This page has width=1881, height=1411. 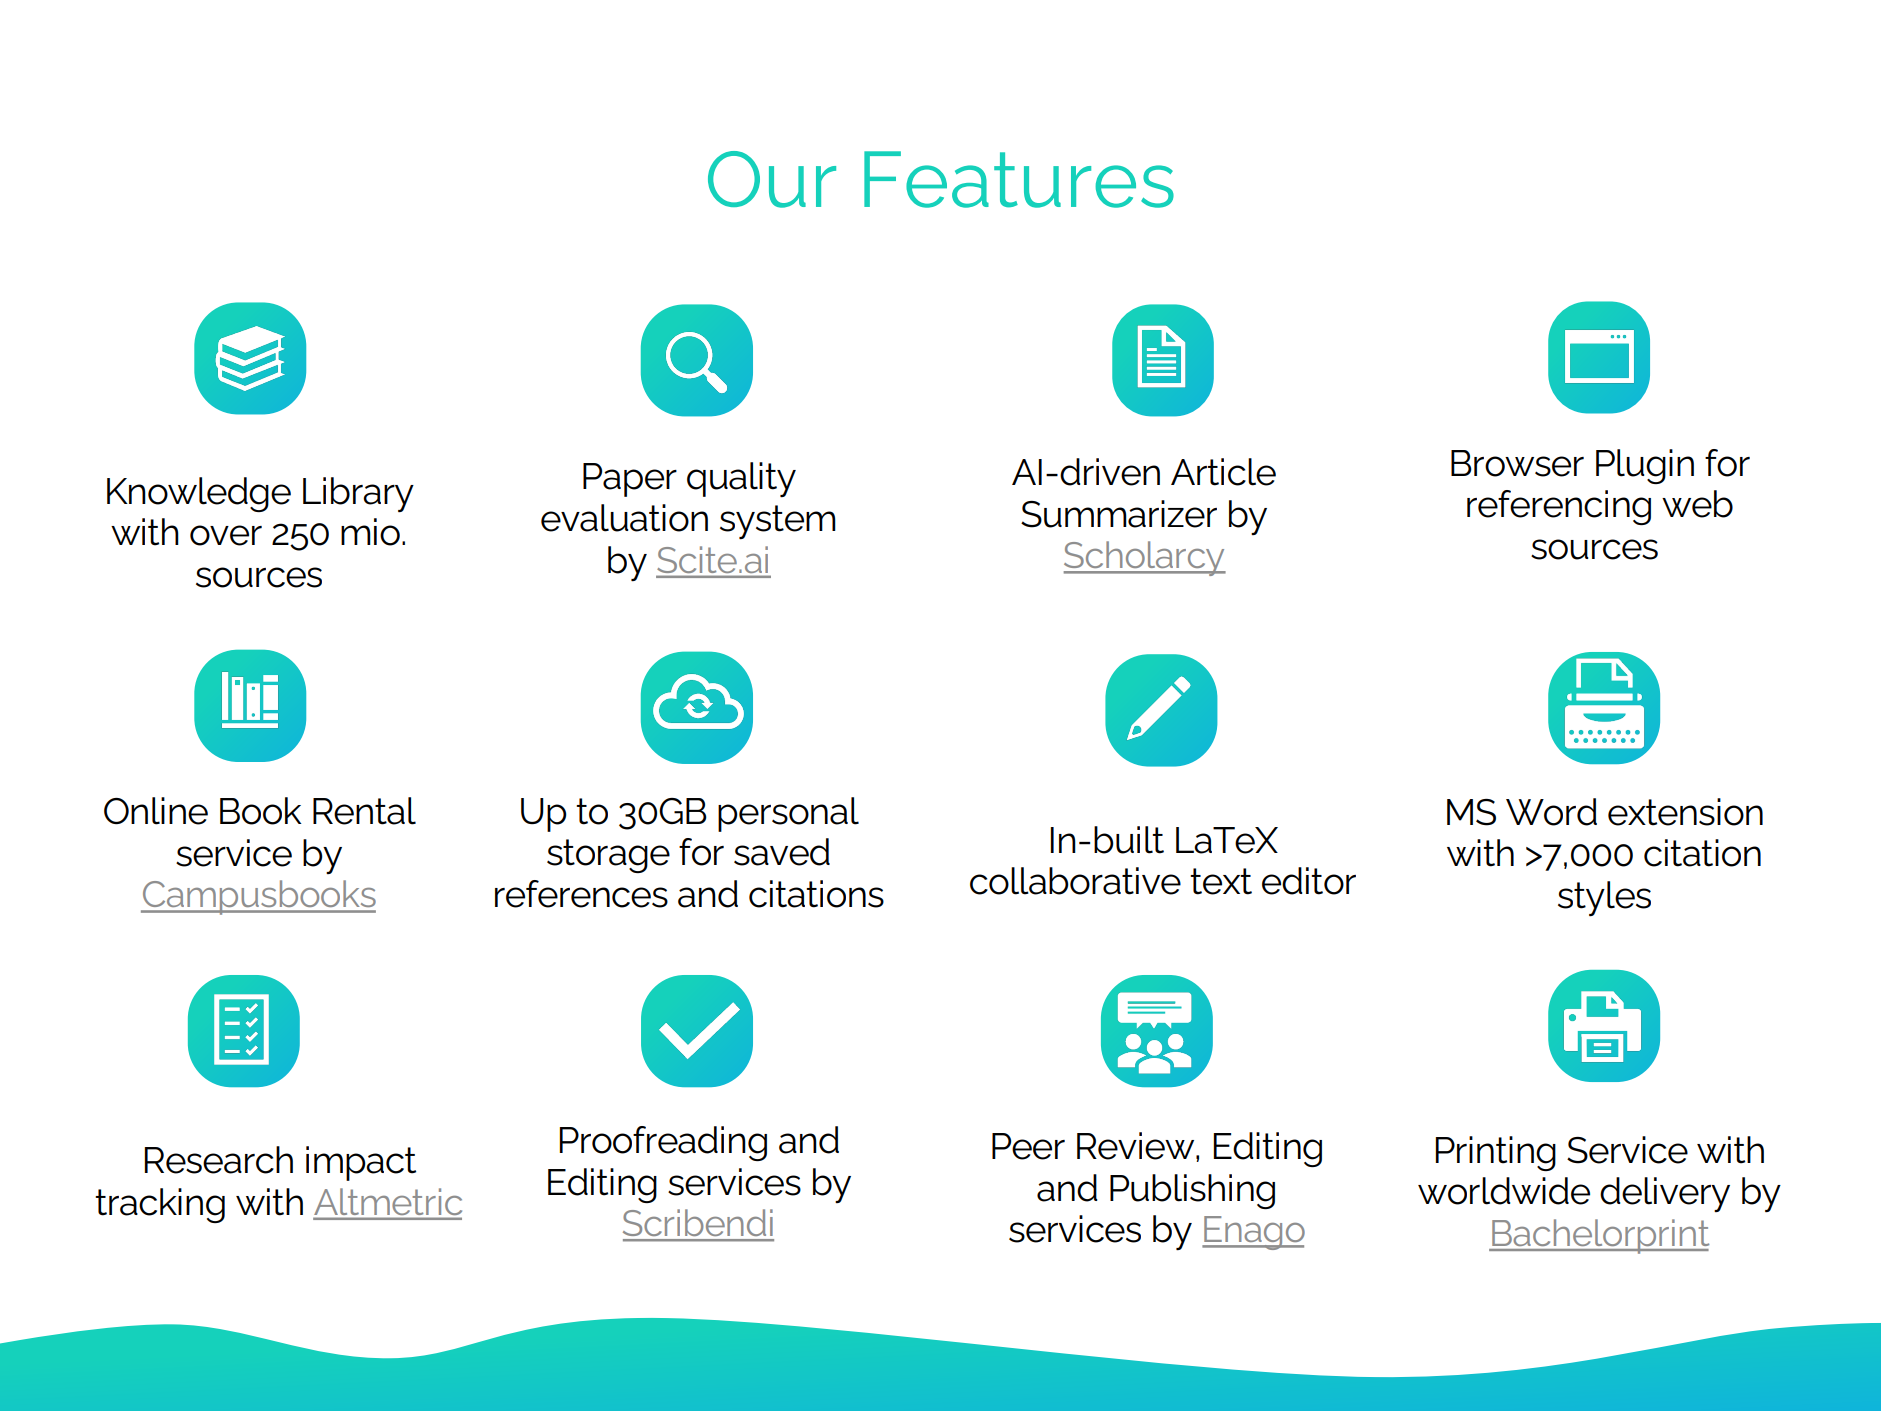 What do you see at coordinates (581, 894) in the page?
I see `references` at bounding box center [581, 894].
